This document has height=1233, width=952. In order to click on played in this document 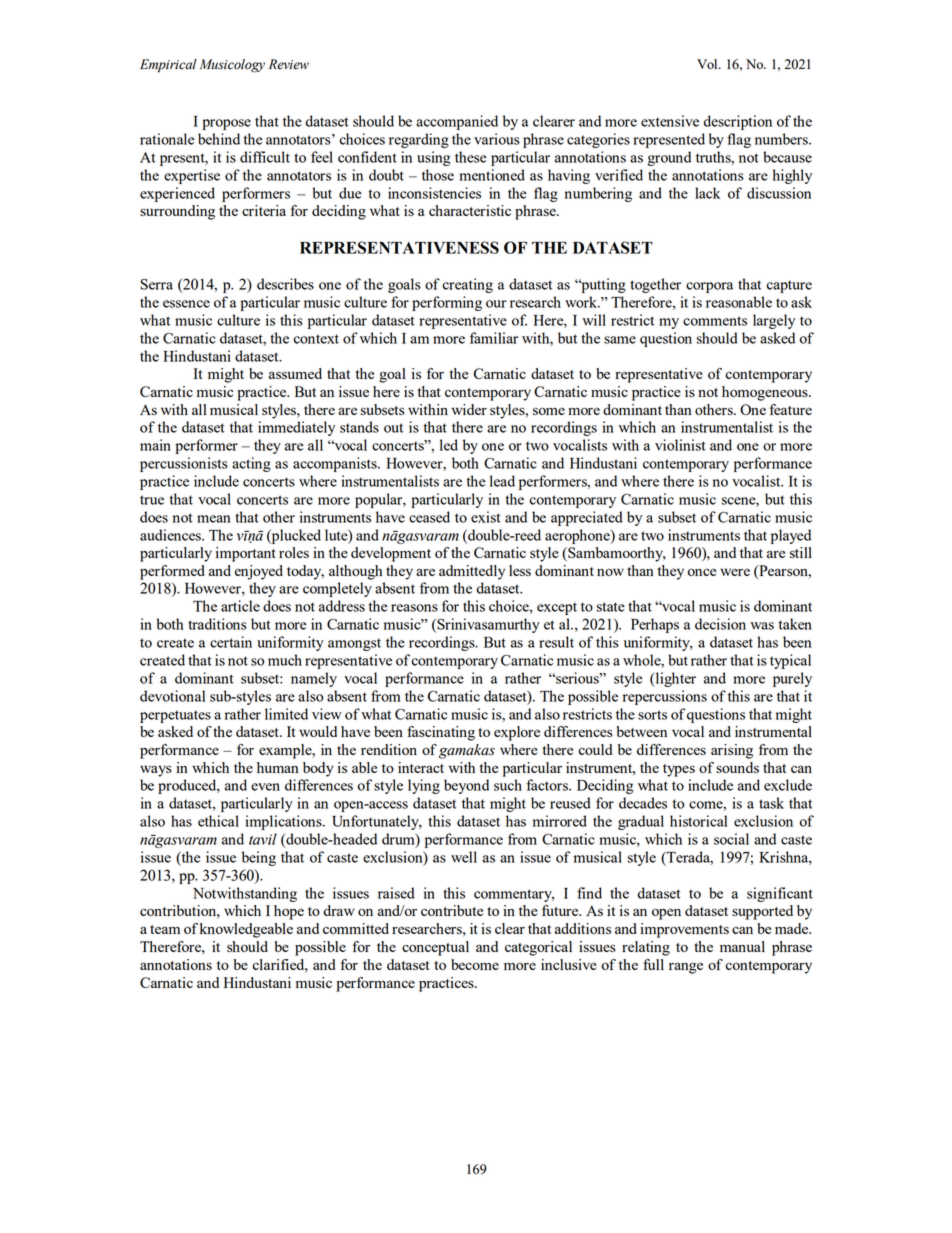, I will do `click(791, 536)`.
